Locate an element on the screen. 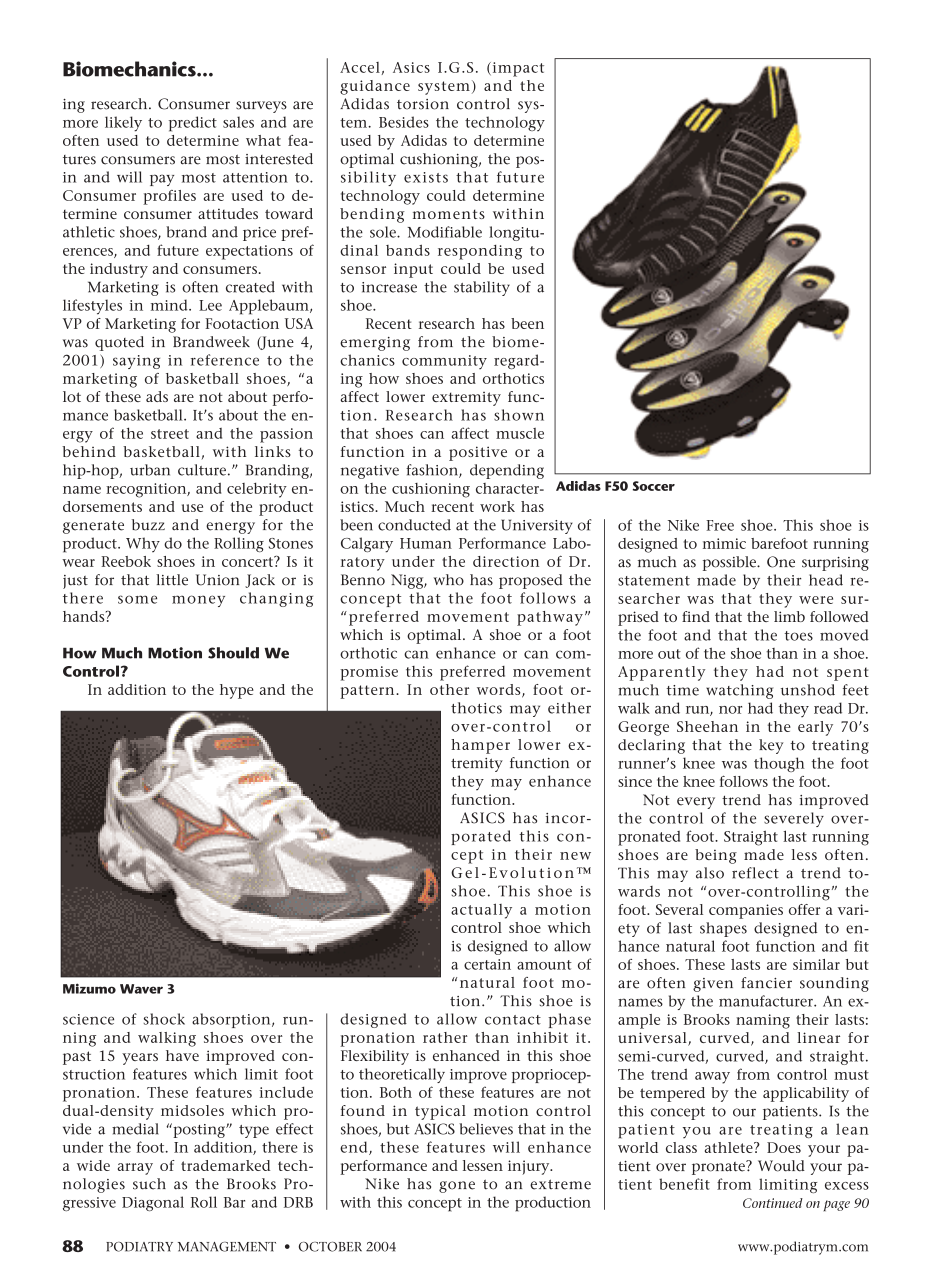 The height and width of the screenshot is (1288, 928). reflect is located at coordinates (755, 873).
